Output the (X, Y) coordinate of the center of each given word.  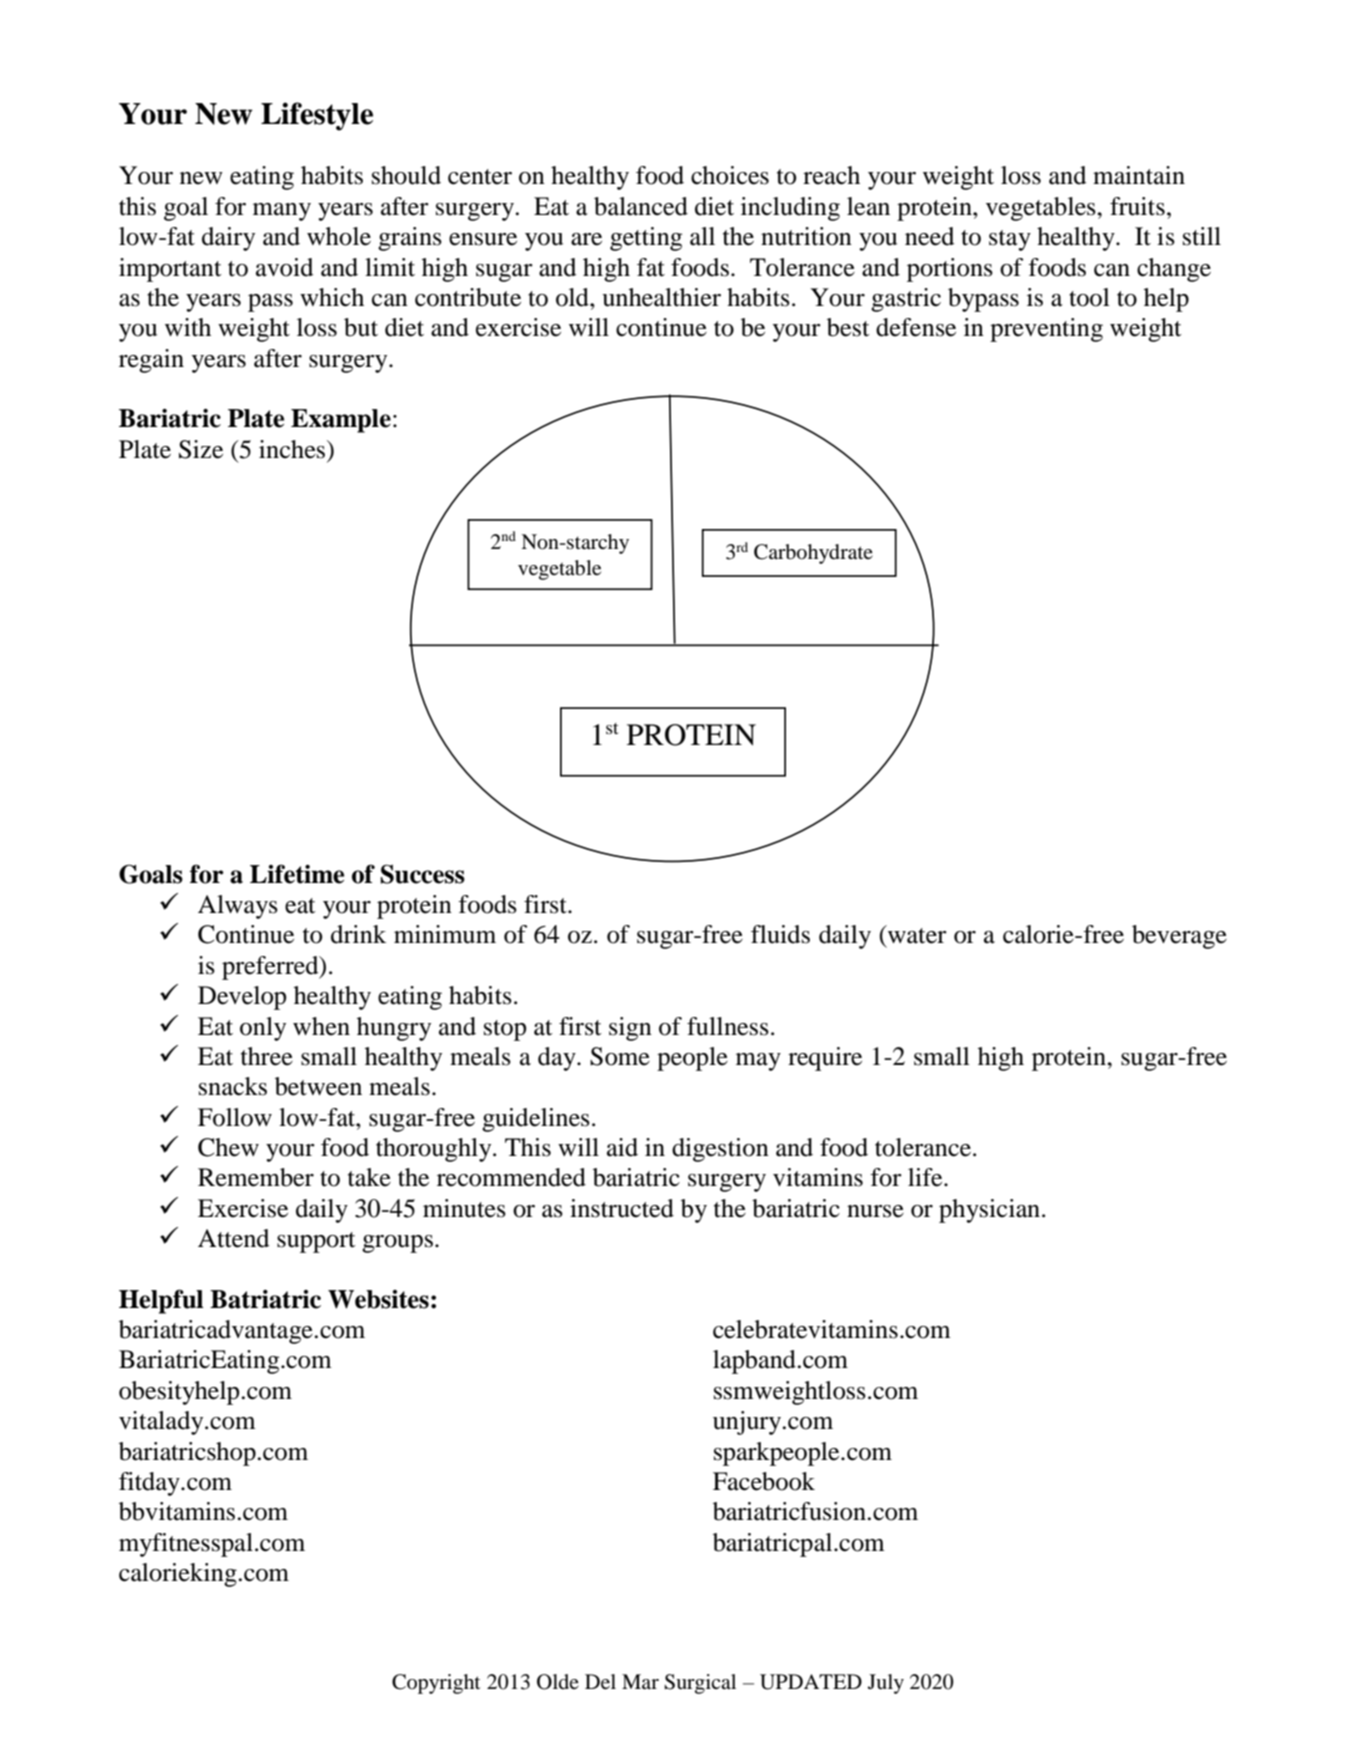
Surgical (700, 1684)
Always (238, 907)
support (316, 1242)
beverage (1179, 937)
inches (293, 449)
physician (991, 1211)
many (282, 212)
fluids (780, 934)
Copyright (436, 1684)
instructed (622, 1208)
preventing (1046, 330)
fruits (1137, 206)
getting (646, 239)
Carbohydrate (813, 554)
